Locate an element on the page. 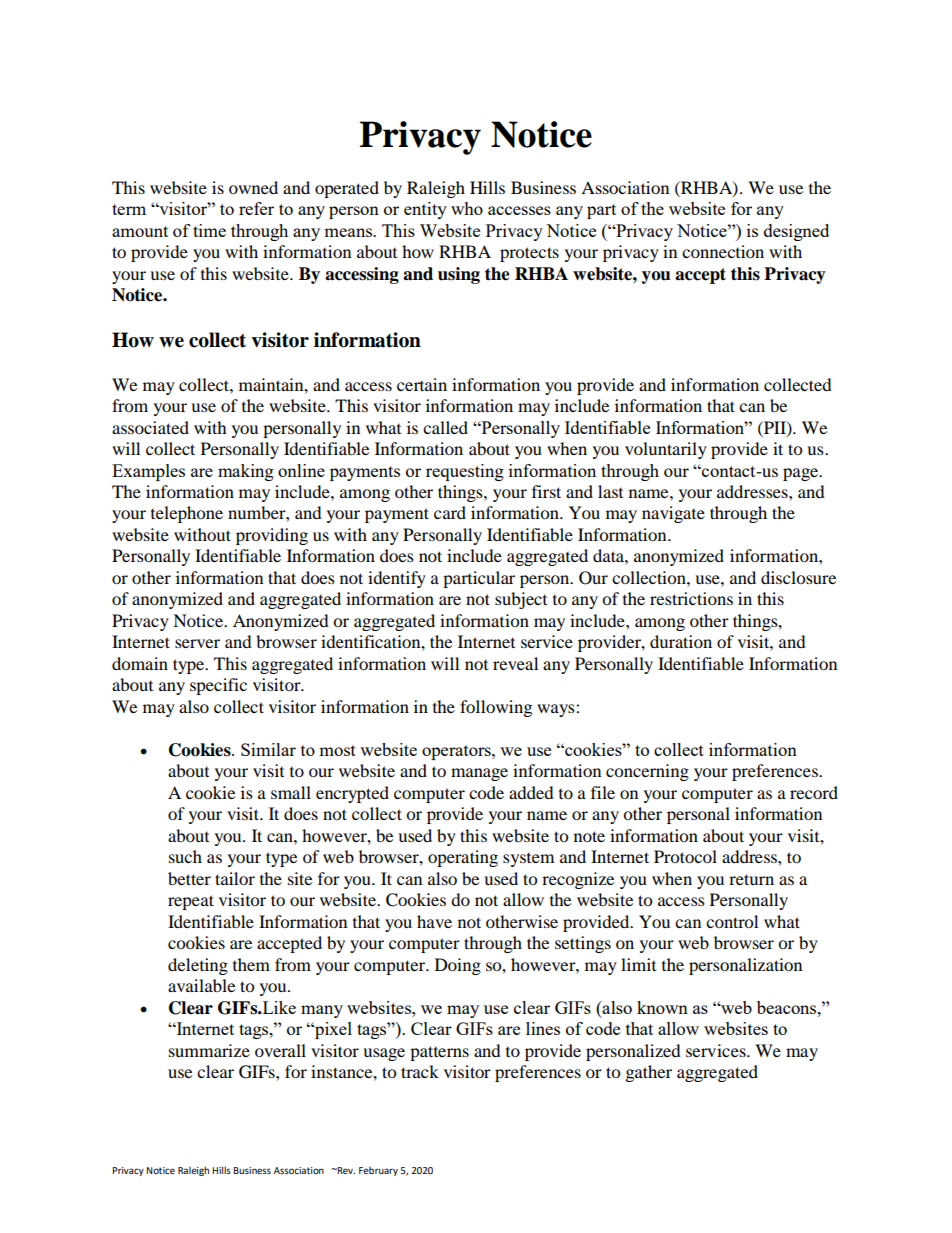 The image size is (952, 1233). making is located at coordinates (246, 472).
